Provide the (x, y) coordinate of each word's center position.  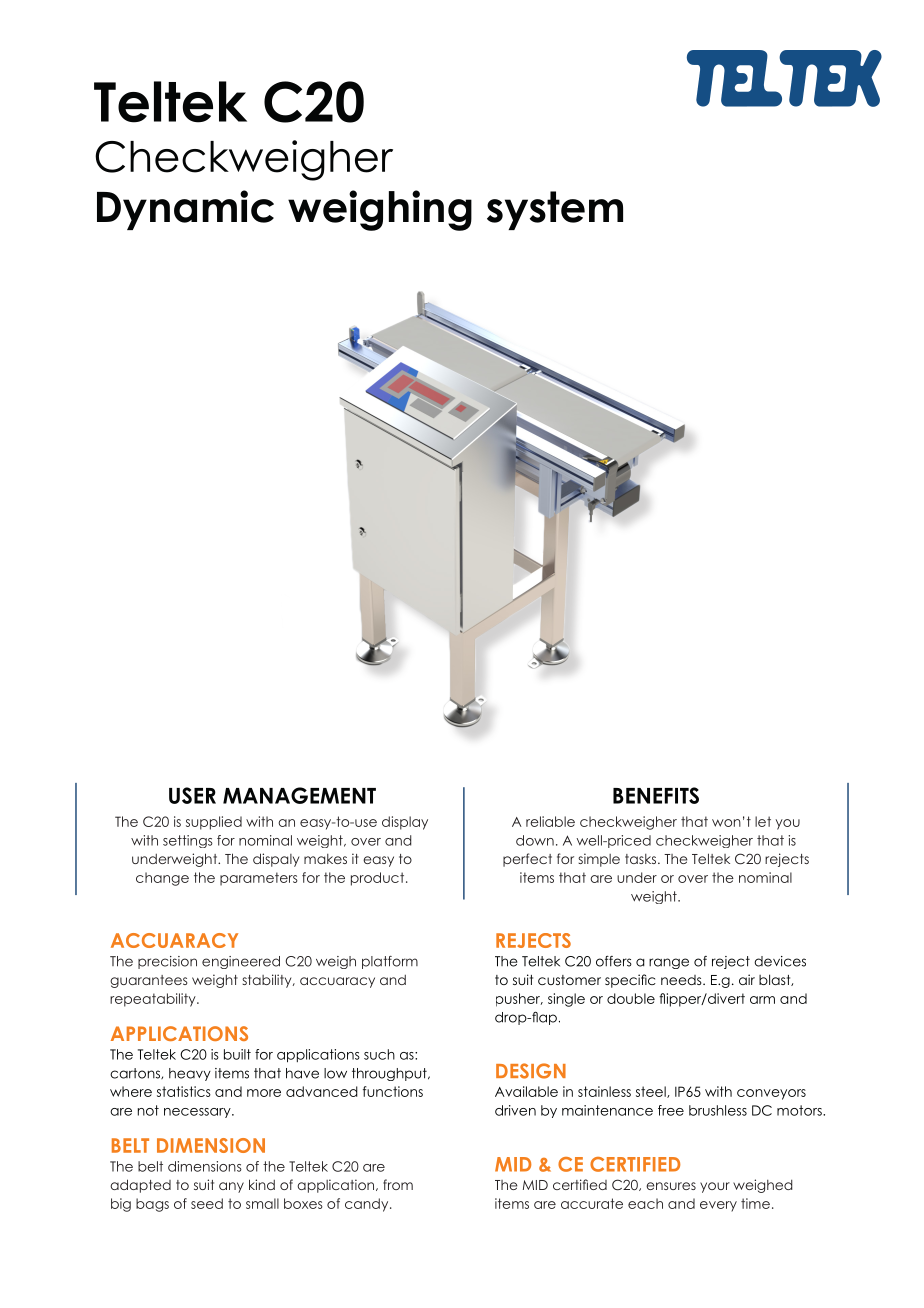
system (555, 210)
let (763, 821)
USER (192, 795)
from (398, 1184)
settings (188, 841)
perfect (527, 860)
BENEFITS (656, 795)
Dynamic (185, 210)
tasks (642, 859)
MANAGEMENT (299, 795)
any (231, 1187)
